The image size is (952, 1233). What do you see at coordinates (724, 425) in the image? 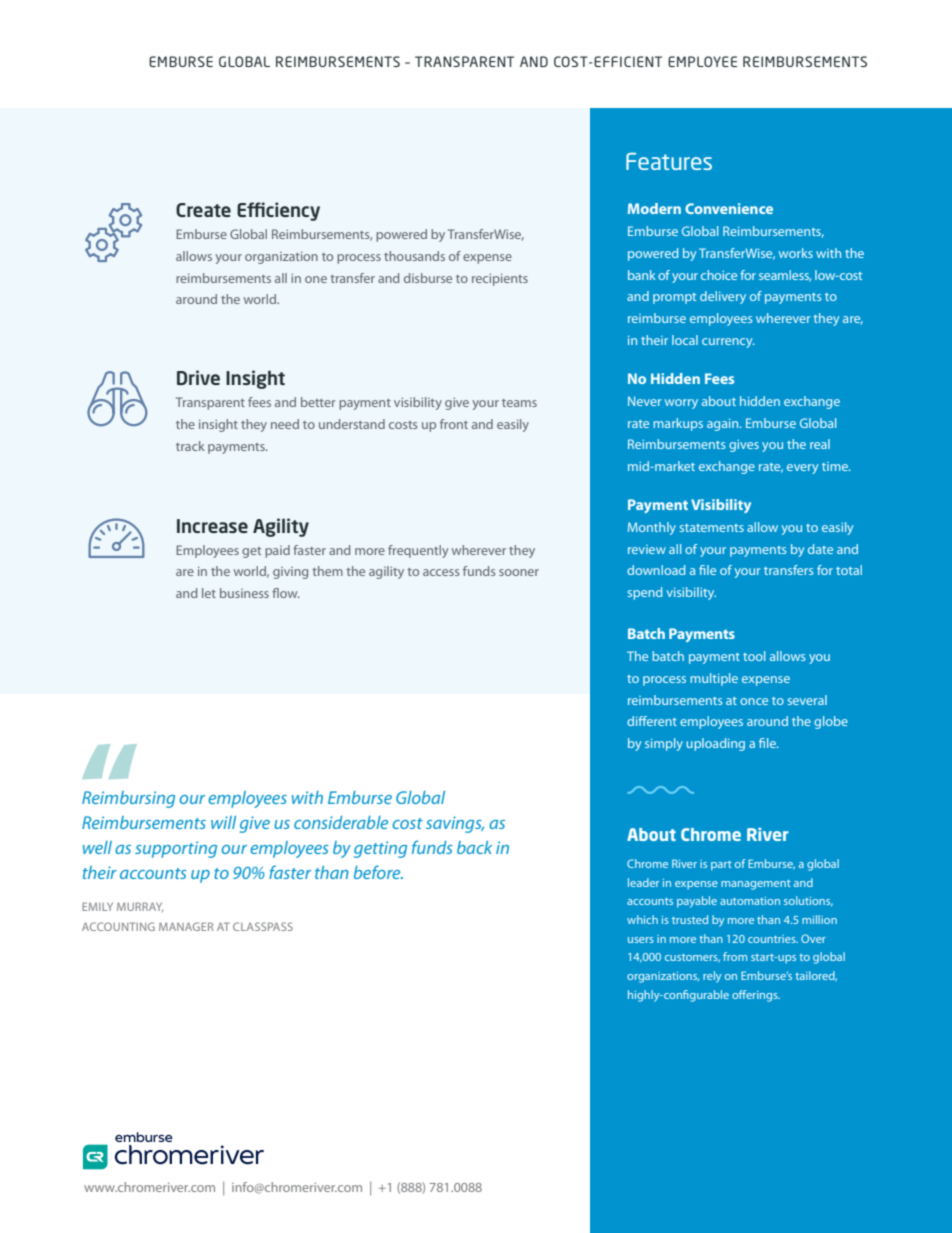
I see `again` at bounding box center [724, 425].
